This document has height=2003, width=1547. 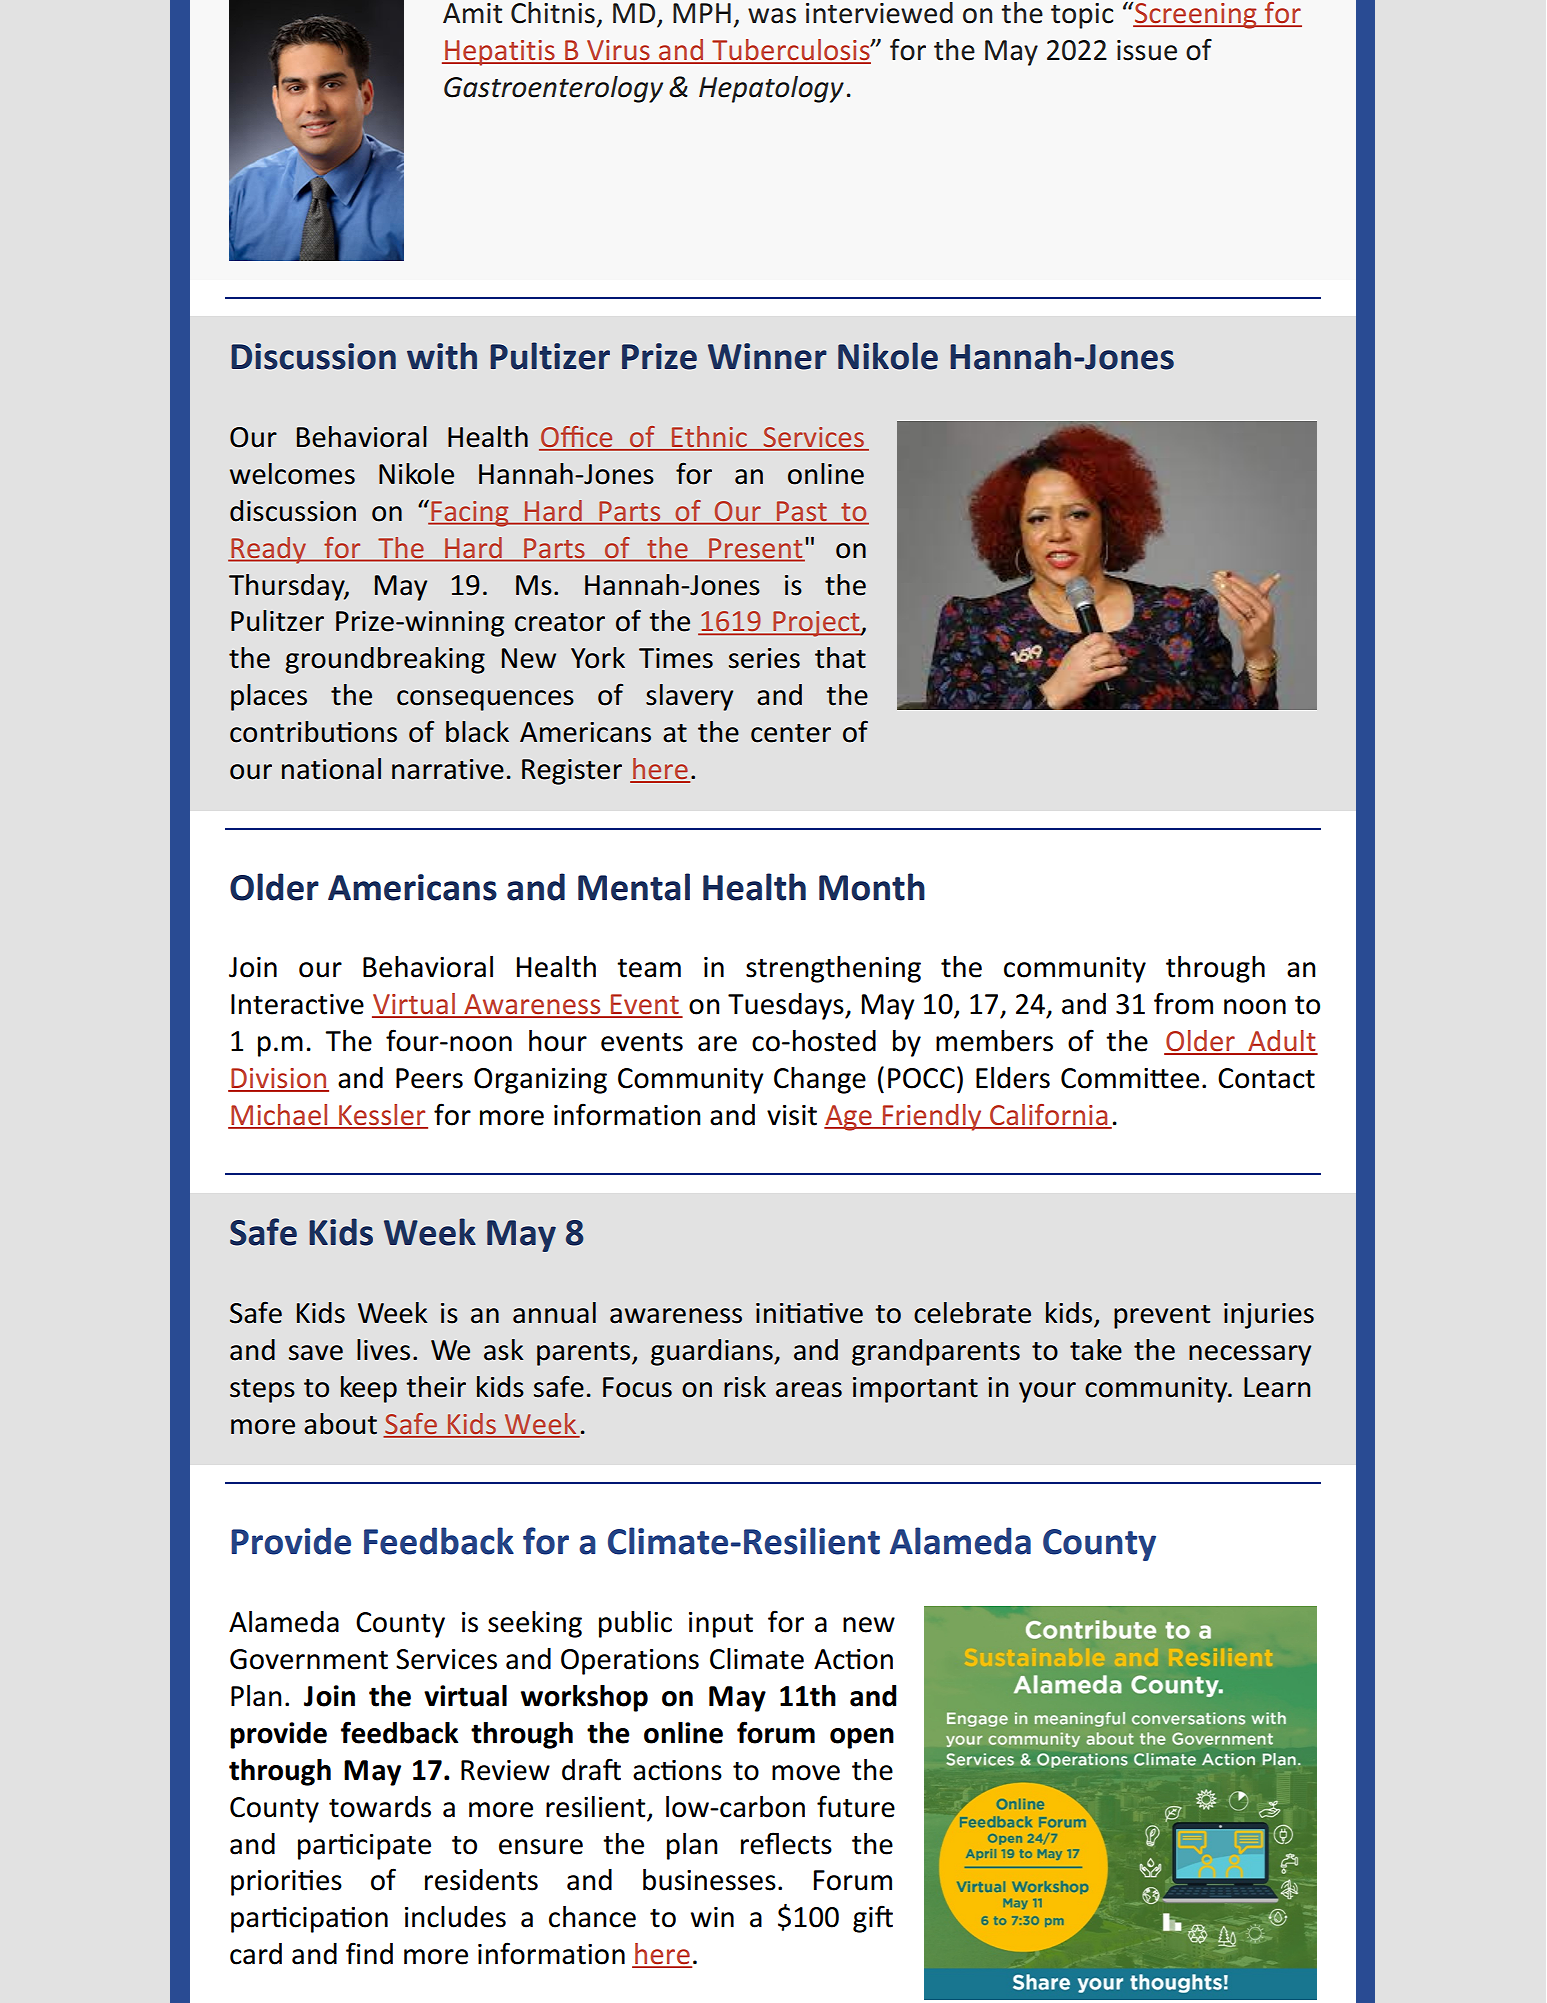 I want to click on businesses, so click(x=709, y=1880).
